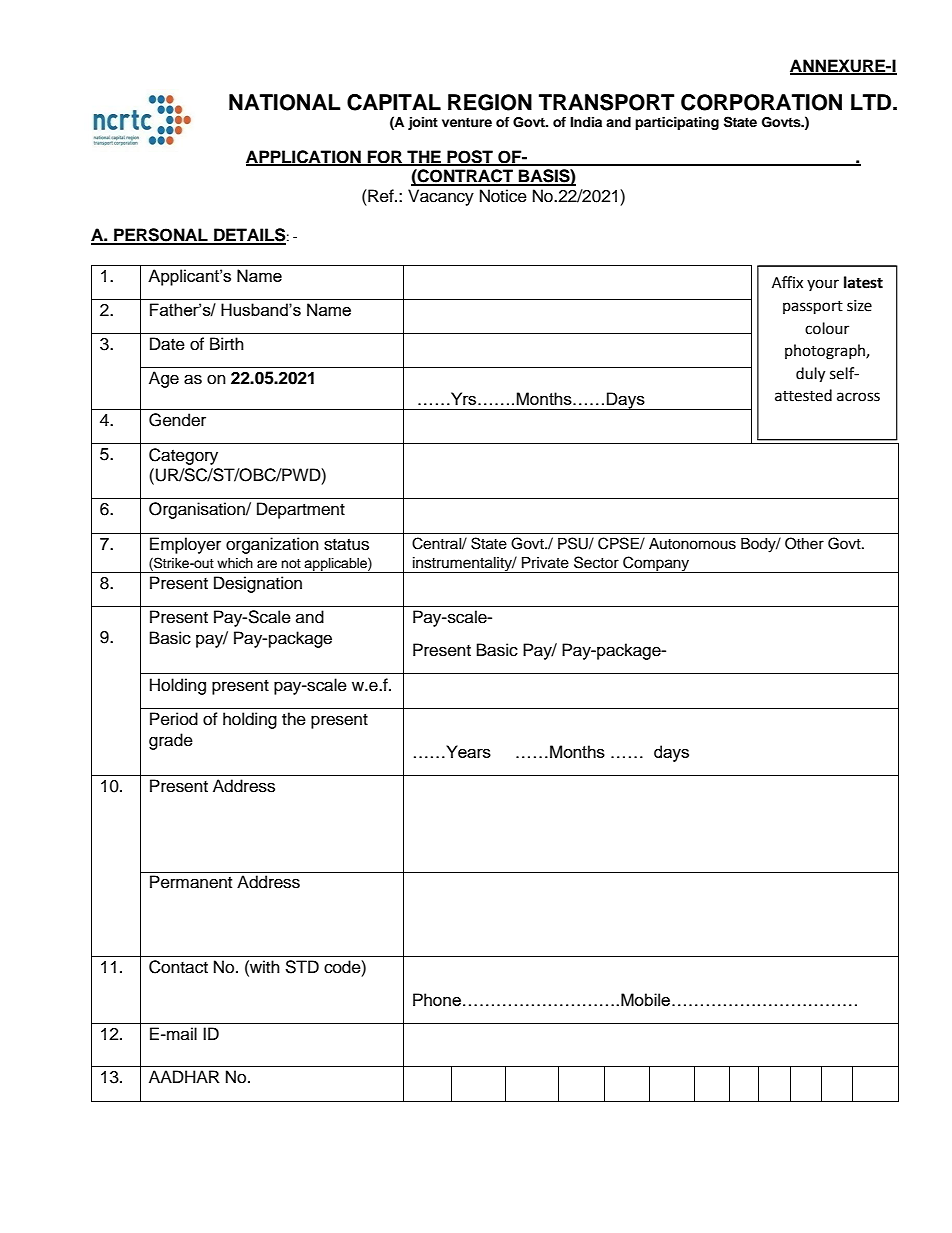  I want to click on CORPORATION, so click(761, 102).
